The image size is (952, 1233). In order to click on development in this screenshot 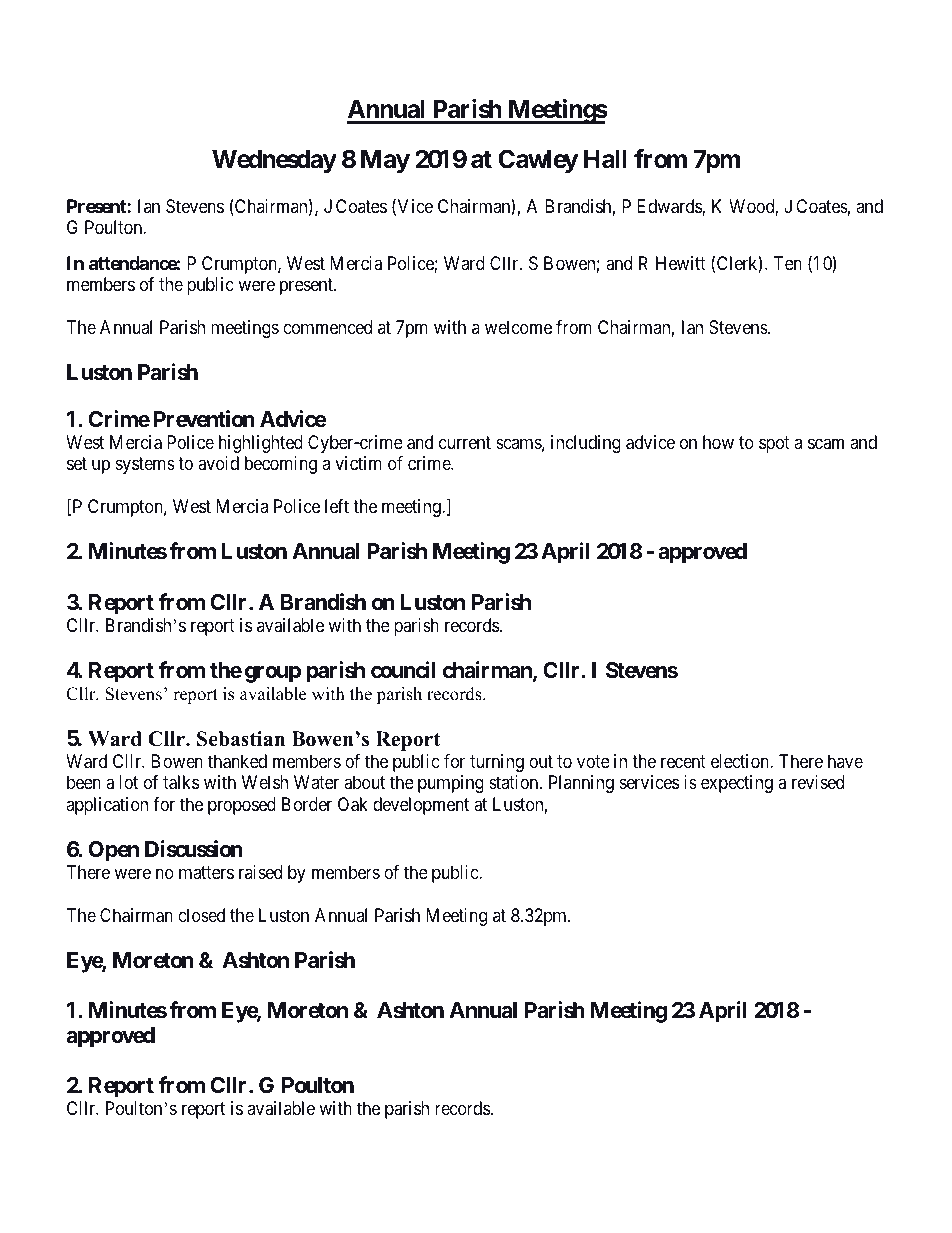, I will do `click(421, 806)`.
